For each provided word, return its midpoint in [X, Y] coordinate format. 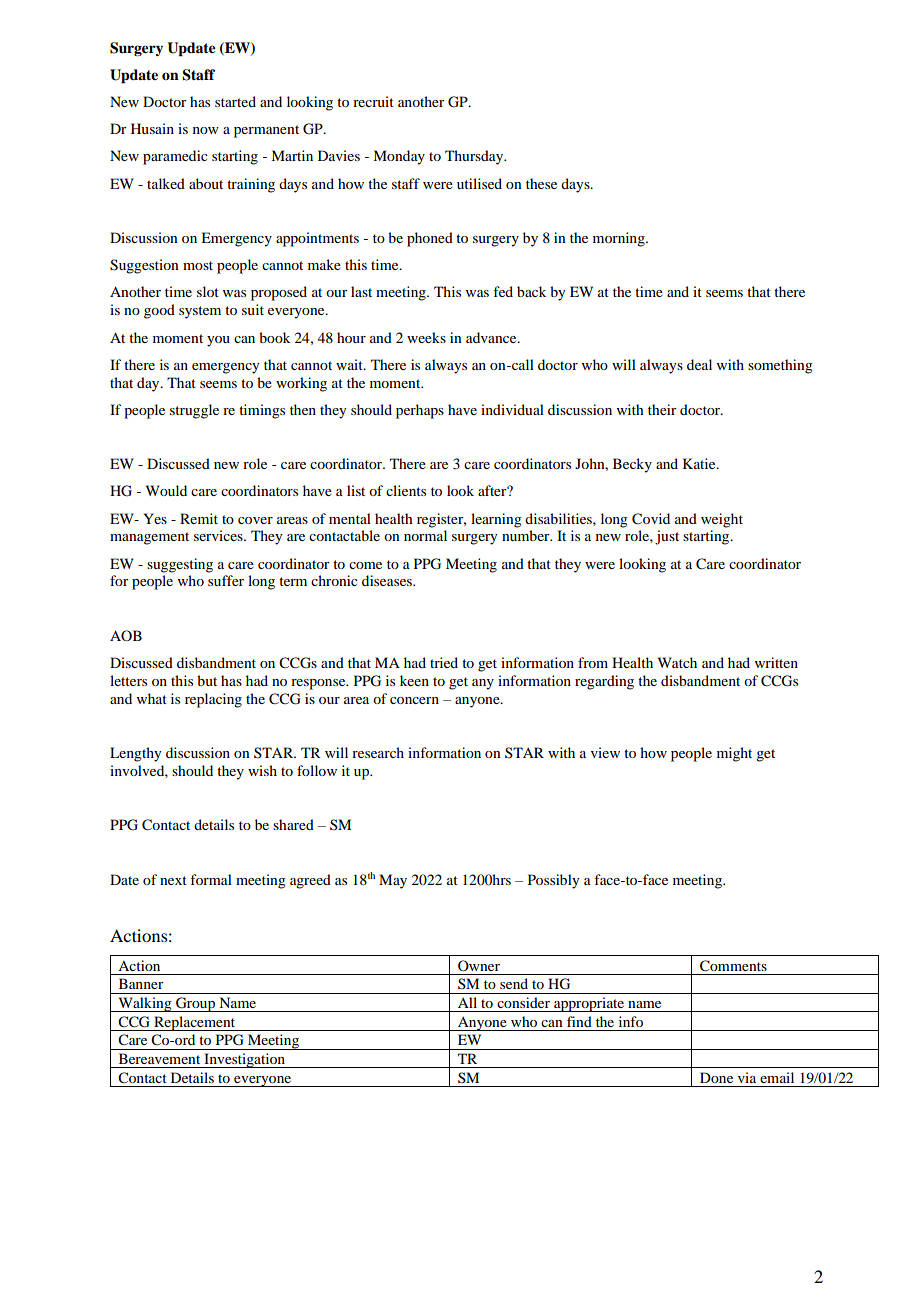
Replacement [195, 1023]
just [667, 537]
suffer [226, 580]
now [206, 130]
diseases [388, 580]
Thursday [475, 157]
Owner [479, 965]
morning [620, 239]
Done [716, 1077]
